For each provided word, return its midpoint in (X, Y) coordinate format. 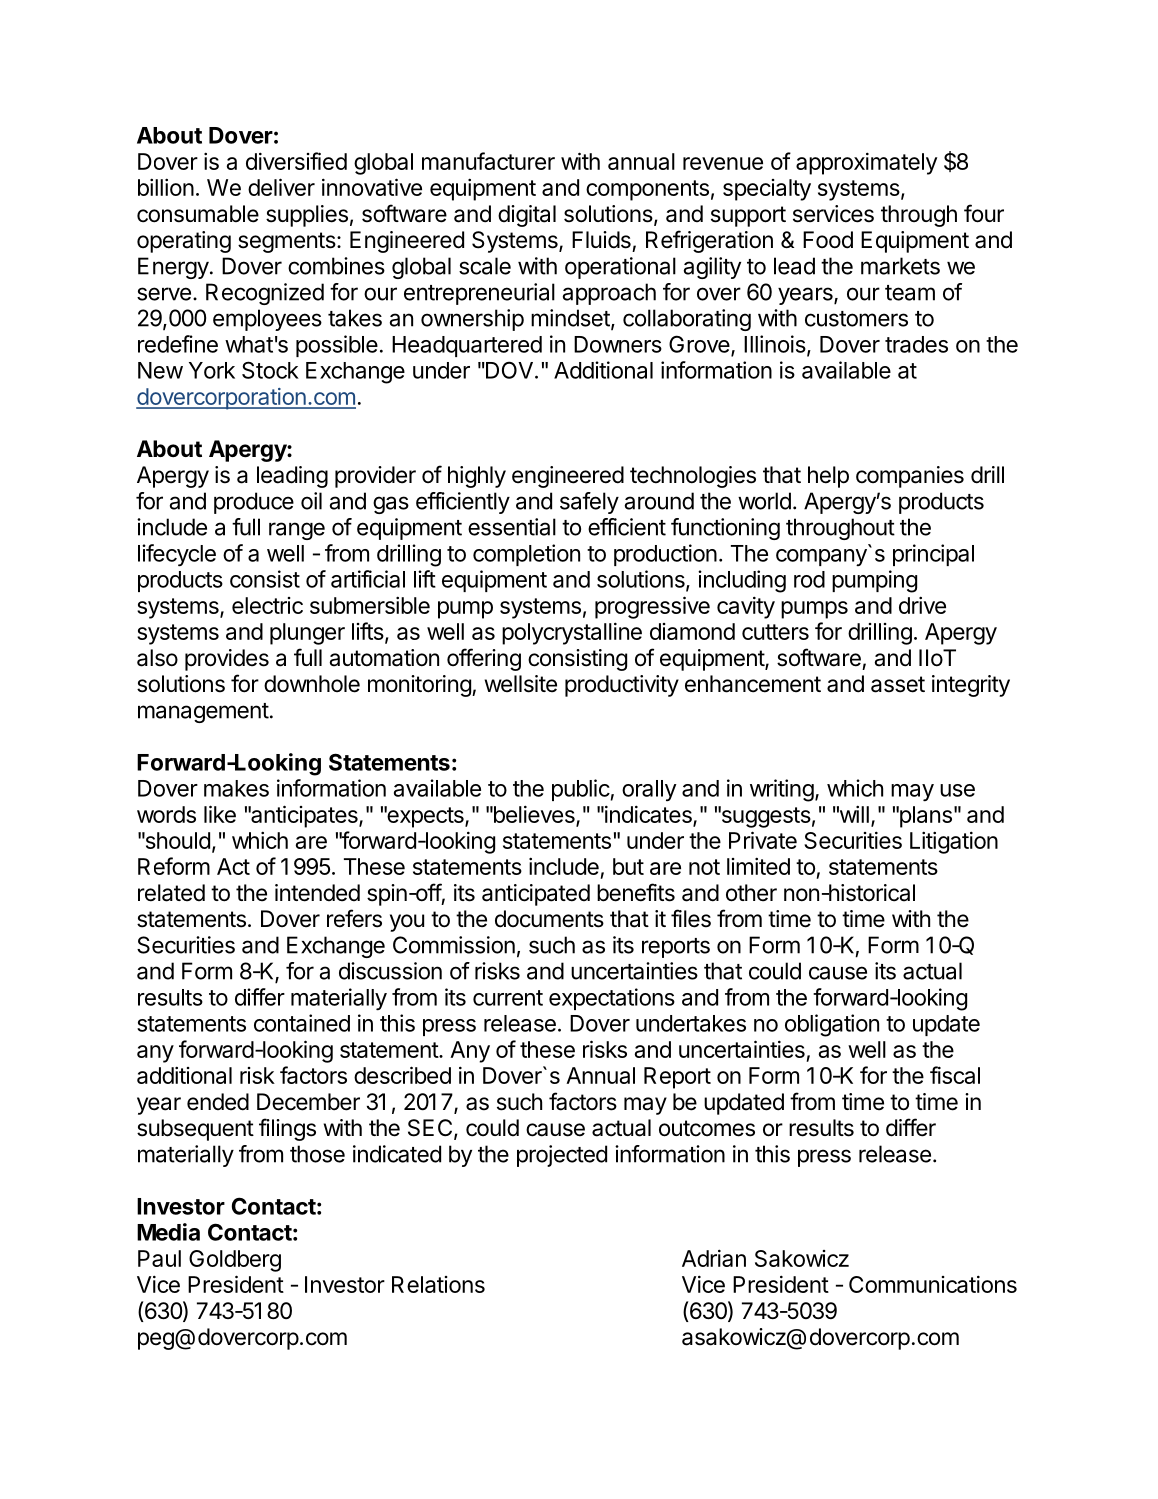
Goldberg (235, 1261)
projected (562, 1156)
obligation (832, 1025)
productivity (622, 686)
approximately (866, 163)
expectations (612, 999)
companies (910, 477)
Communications (933, 1284)
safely (589, 503)
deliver (281, 187)
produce (254, 503)
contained (302, 1023)
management (203, 713)
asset (898, 684)
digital (527, 216)
